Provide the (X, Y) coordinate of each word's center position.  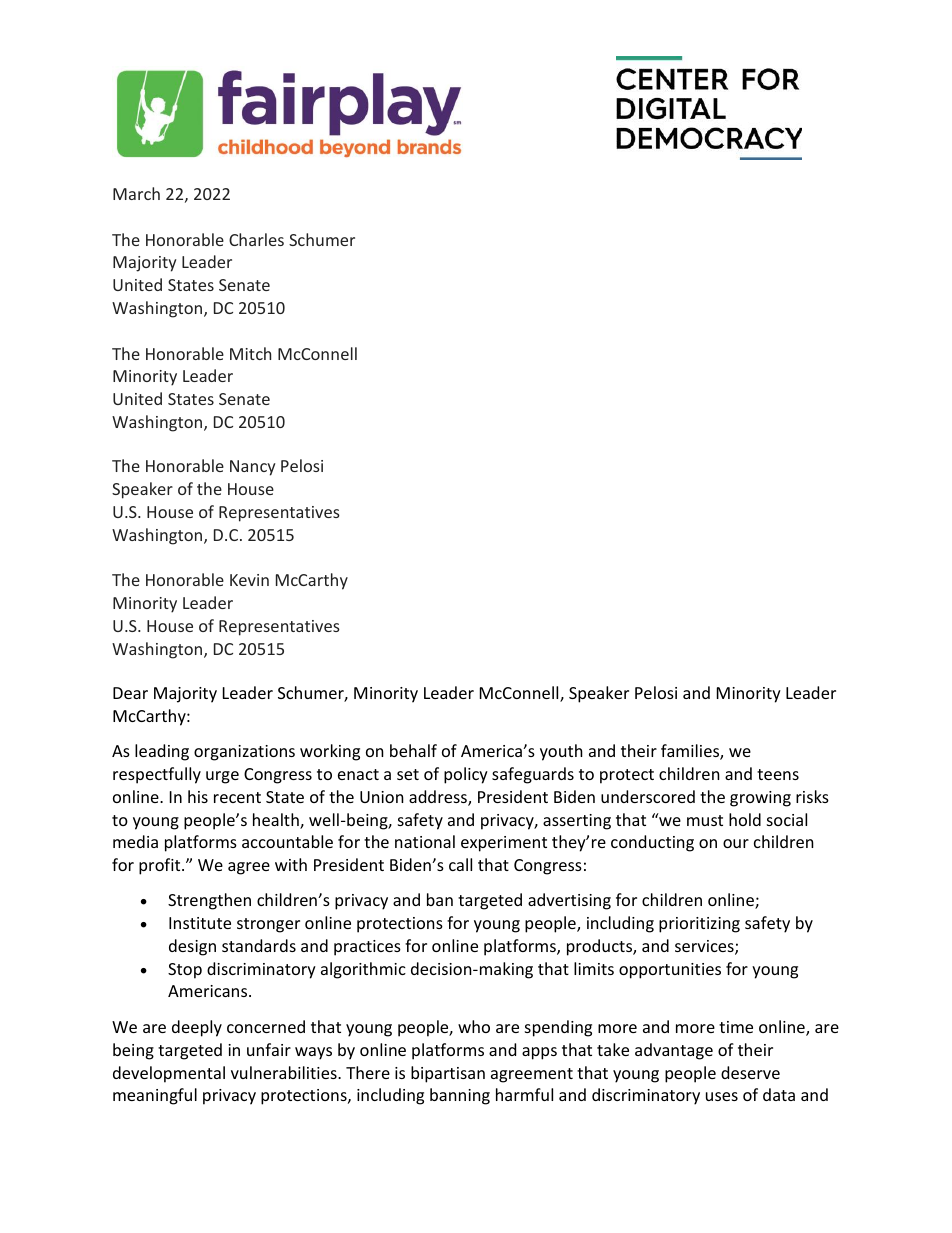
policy (466, 775)
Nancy (253, 468)
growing (760, 799)
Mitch (250, 353)
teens (778, 774)
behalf (413, 750)
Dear (130, 693)
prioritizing (699, 925)
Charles (256, 239)
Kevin (249, 580)
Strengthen (209, 901)
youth (561, 752)
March (136, 193)
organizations (244, 753)
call (460, 864)
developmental (169, 1074)
